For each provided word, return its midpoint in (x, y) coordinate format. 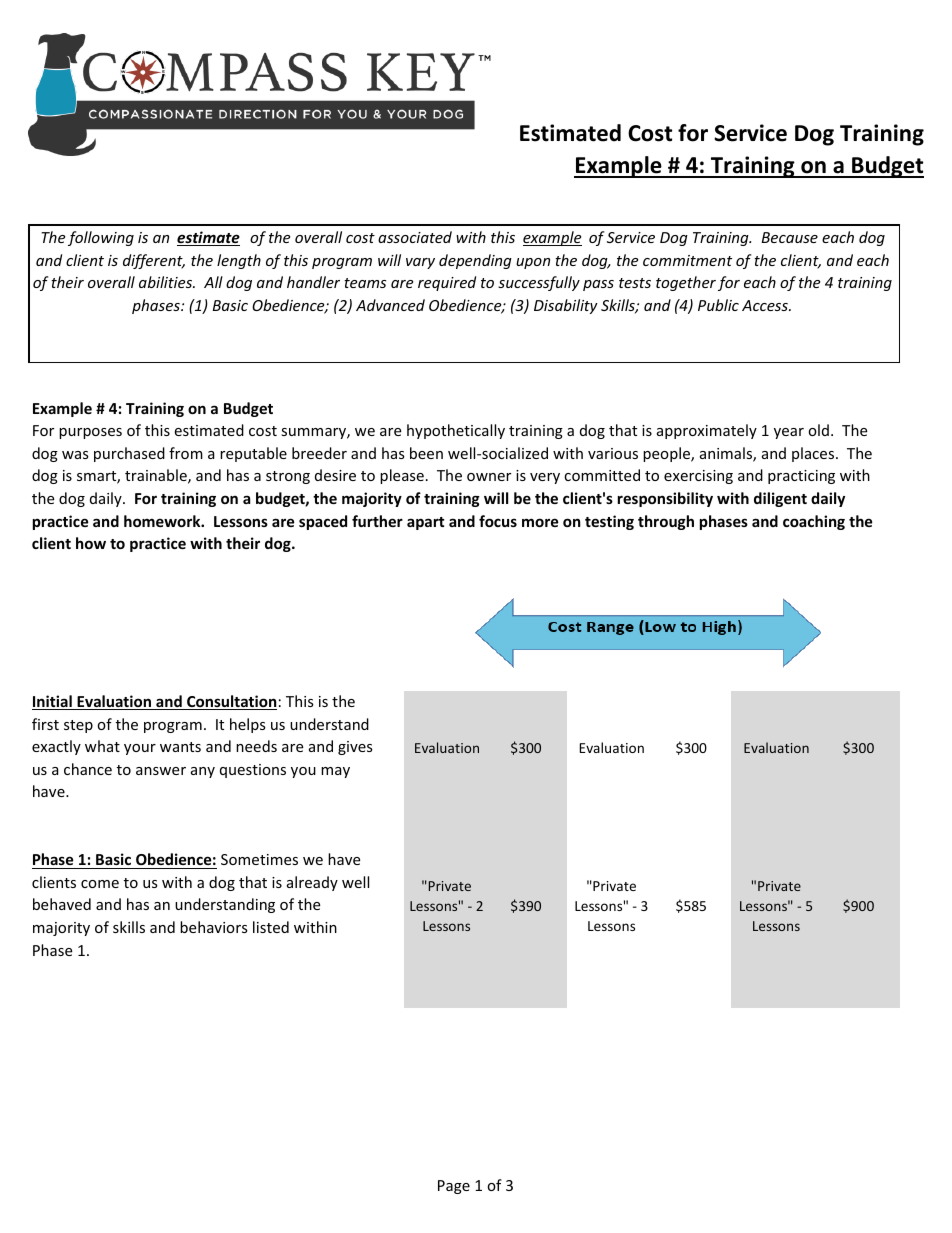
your (140, 749)
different (154, 261)
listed (271, 927)
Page (454, 1187)
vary (420, 263)
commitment (687, 260)
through (666, 522)
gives (355, 748)
